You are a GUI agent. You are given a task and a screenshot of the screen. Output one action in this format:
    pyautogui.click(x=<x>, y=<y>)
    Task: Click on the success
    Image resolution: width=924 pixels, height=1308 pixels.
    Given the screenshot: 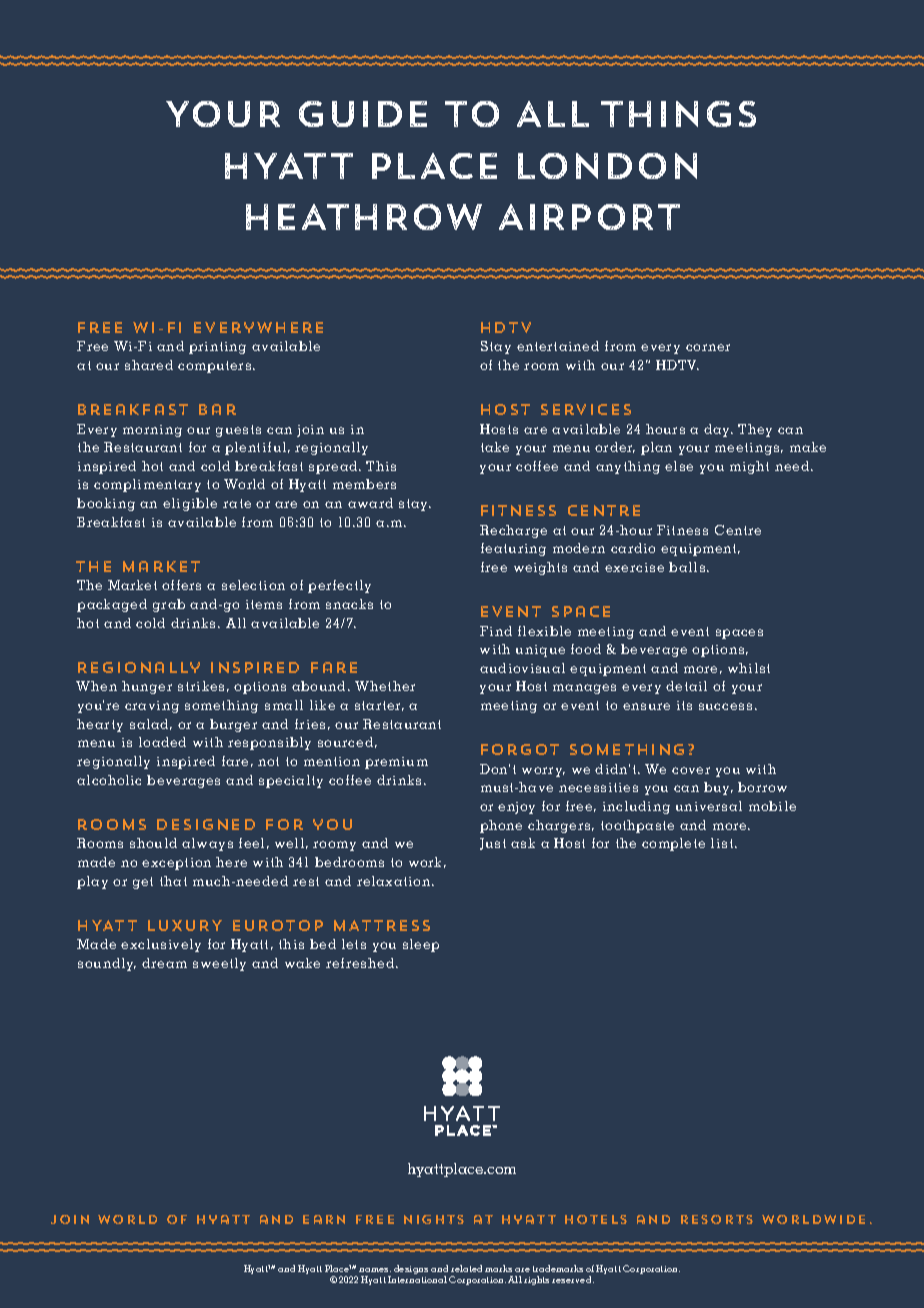 What is the action you would take?
    pyautogui.click(x=725, y=706)
